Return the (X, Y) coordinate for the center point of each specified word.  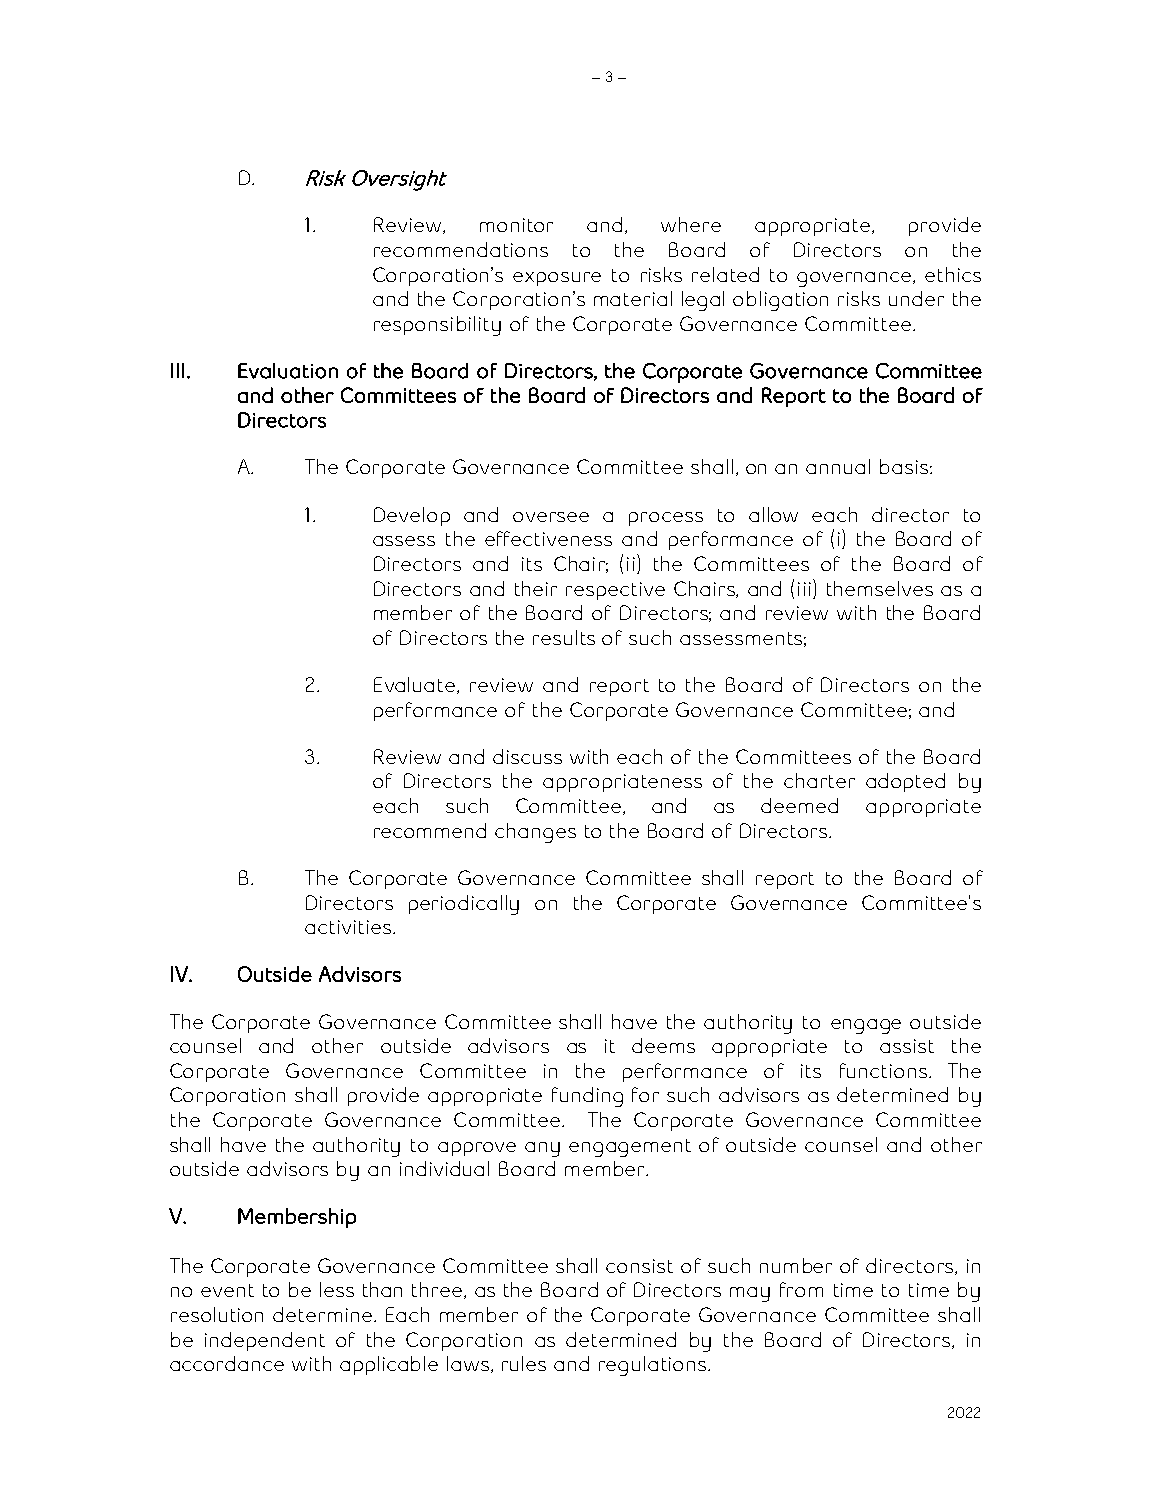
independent (265, 1341)
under (916, 298)
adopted (905, 782)
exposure (557, 279)
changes (535, 833)
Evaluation (288, 371)
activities (349, 927)
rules (524, 1363)
